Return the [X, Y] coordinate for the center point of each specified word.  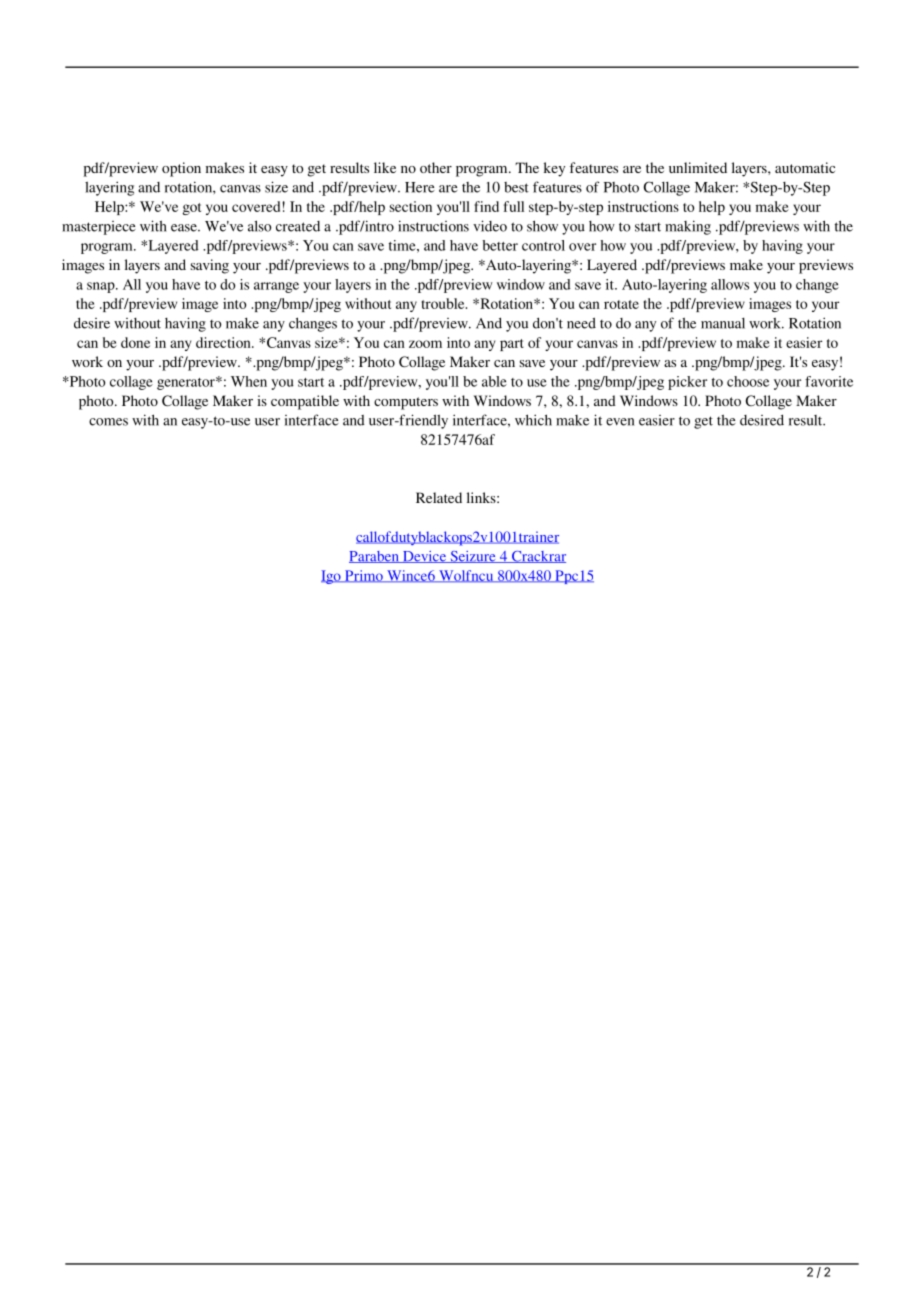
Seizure [473, 557]
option [181, 169]
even [620, 422]
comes [108, 422]
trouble [444, 303]
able [494, 381]
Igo [332, 577]
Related [439, 497]
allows [730, 284]
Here [420, 187]
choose [748, 381]
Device [424, 557]
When [249, 381]
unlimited [698, 167]
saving [210, 266]
